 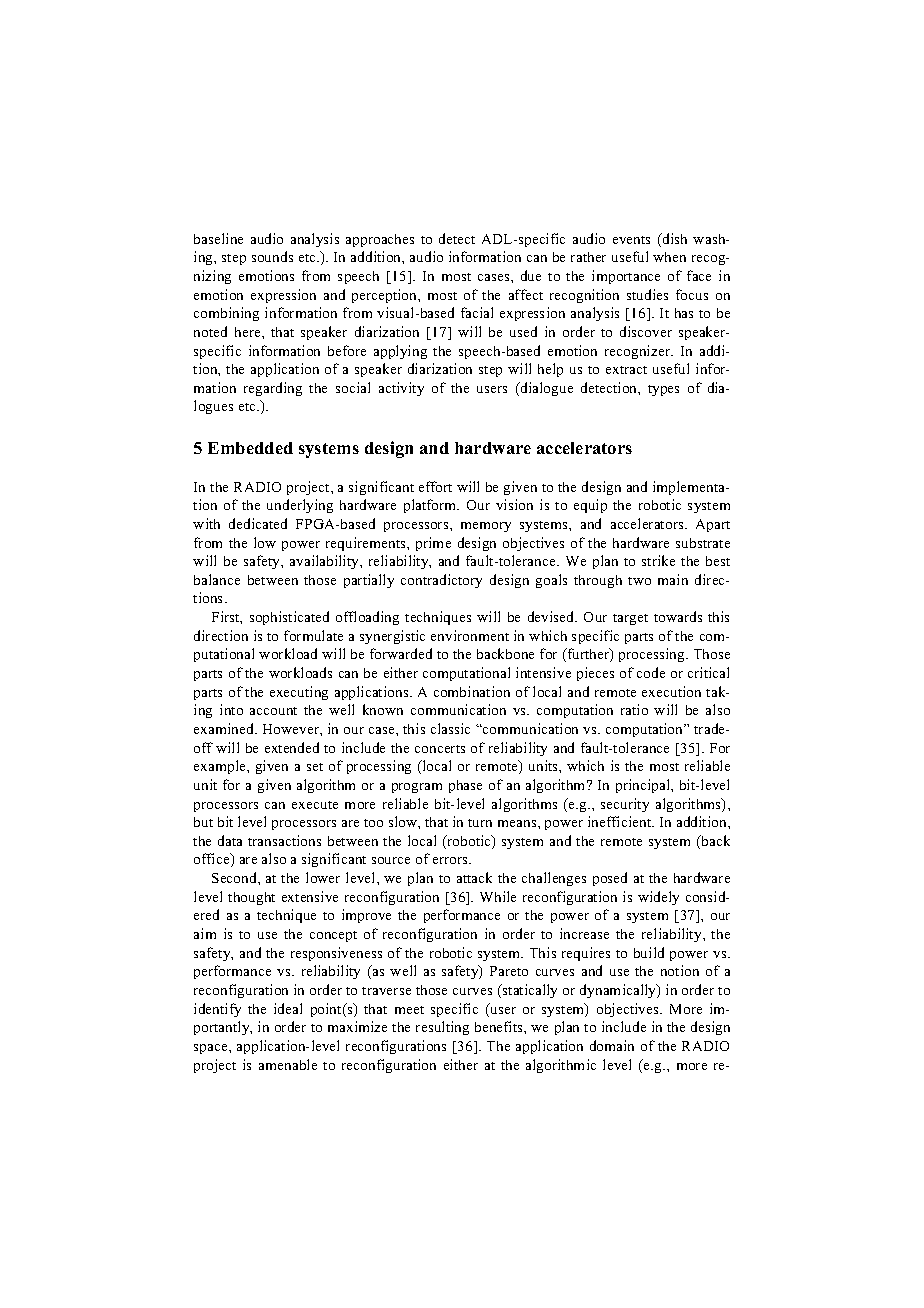 I want to click on amenable, so click(x=288, y=1064).
